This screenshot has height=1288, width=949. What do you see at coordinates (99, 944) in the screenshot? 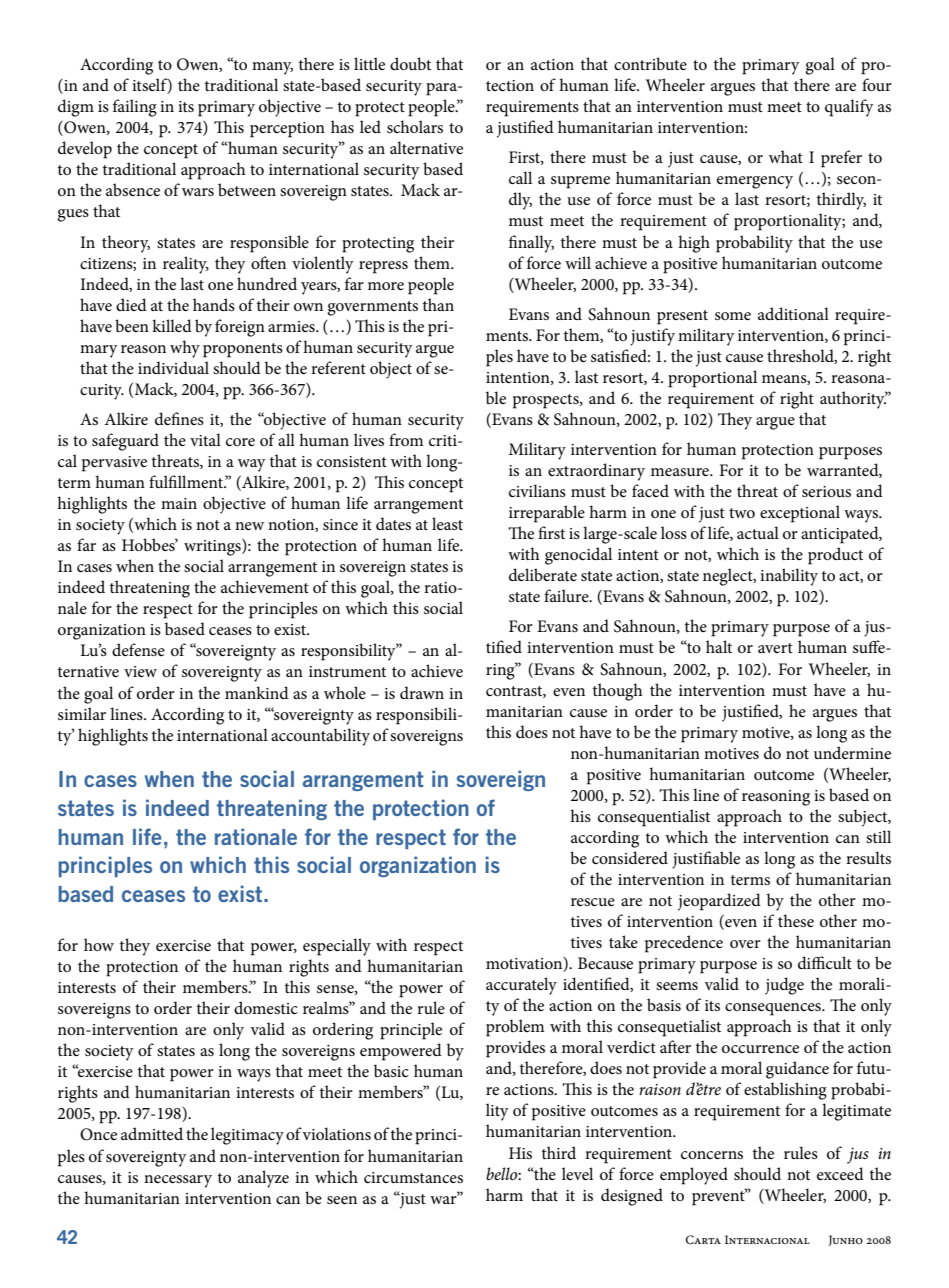
I see `how` at bounding box center [99, 944].
